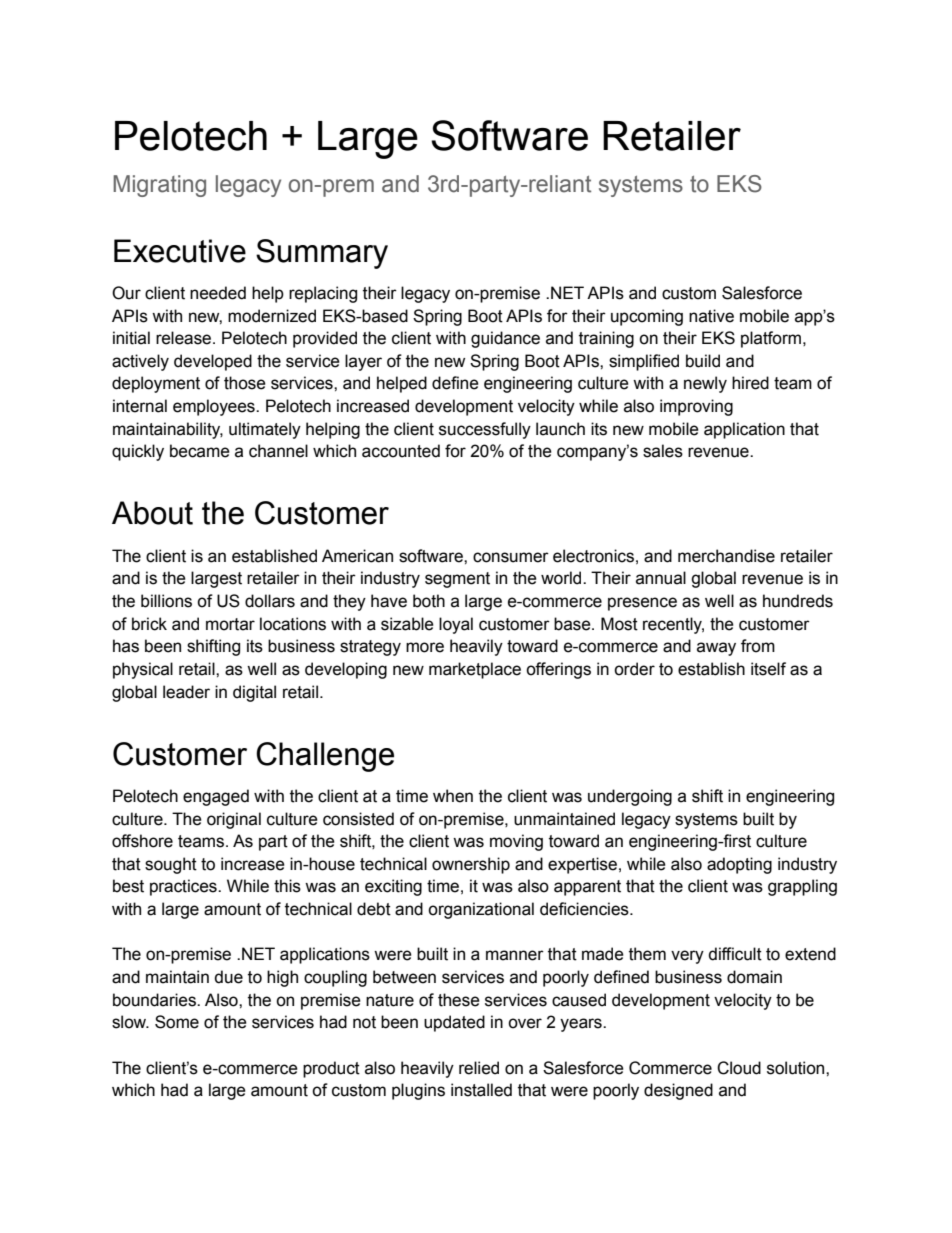  Describe the element at coordinates (716, 649) in the document. I see `away` at that location.
